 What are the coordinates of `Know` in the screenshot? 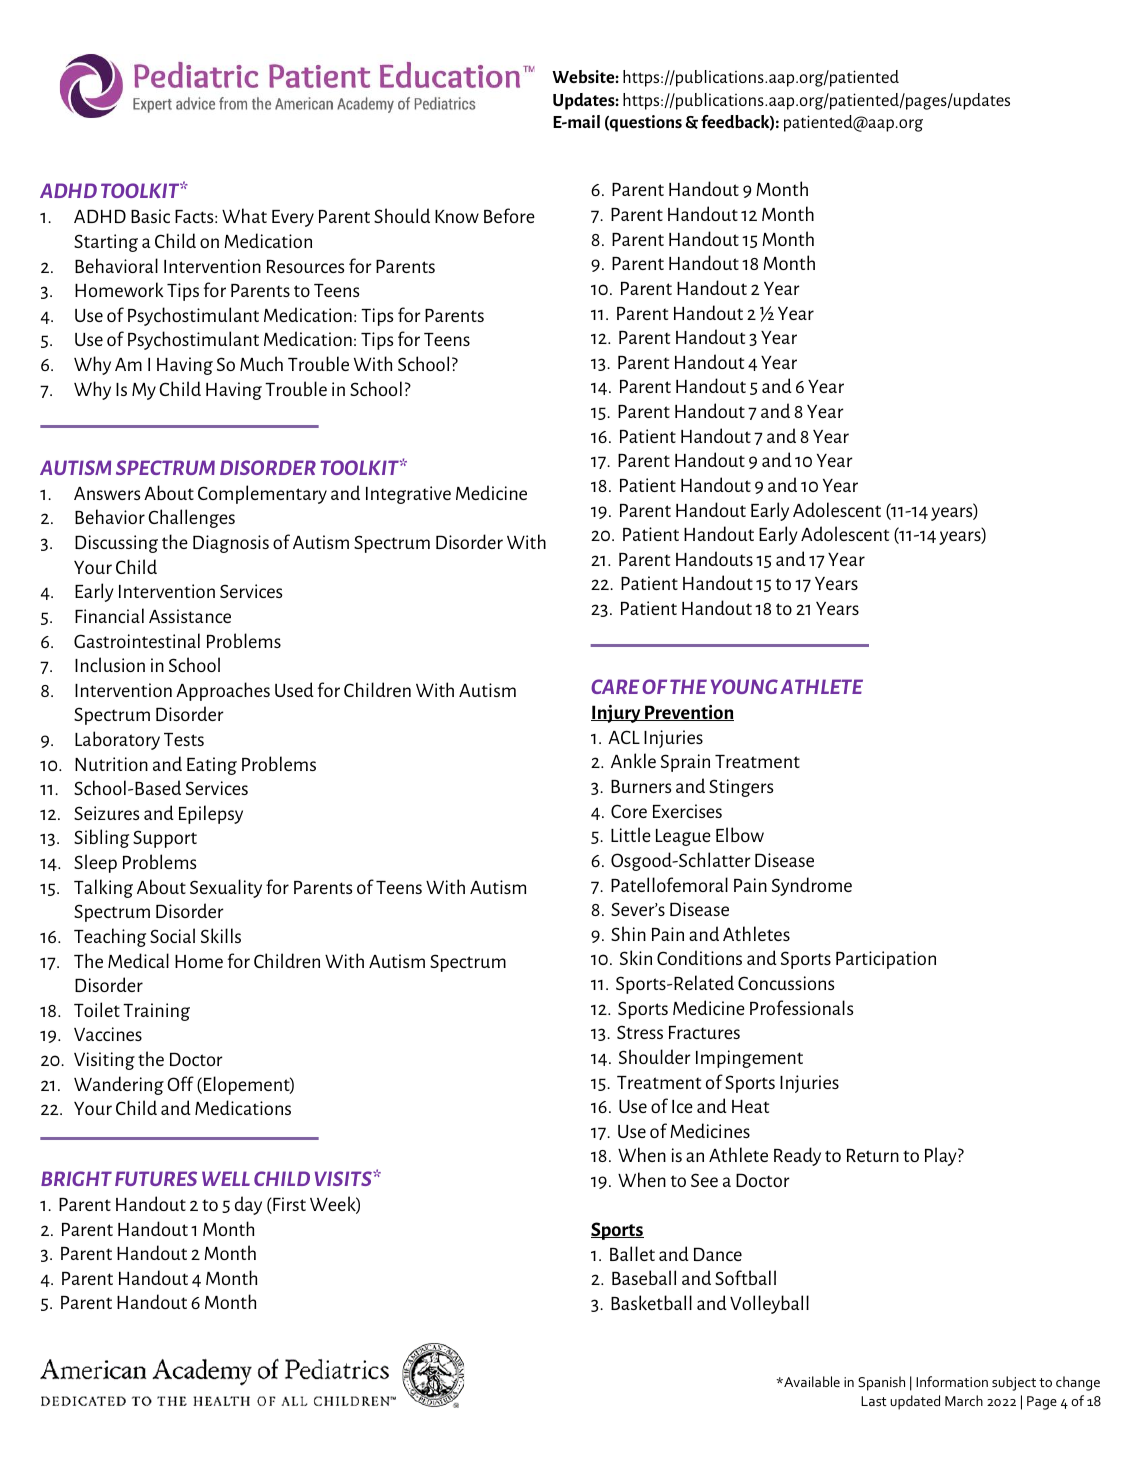 It's located at (457, 216).
